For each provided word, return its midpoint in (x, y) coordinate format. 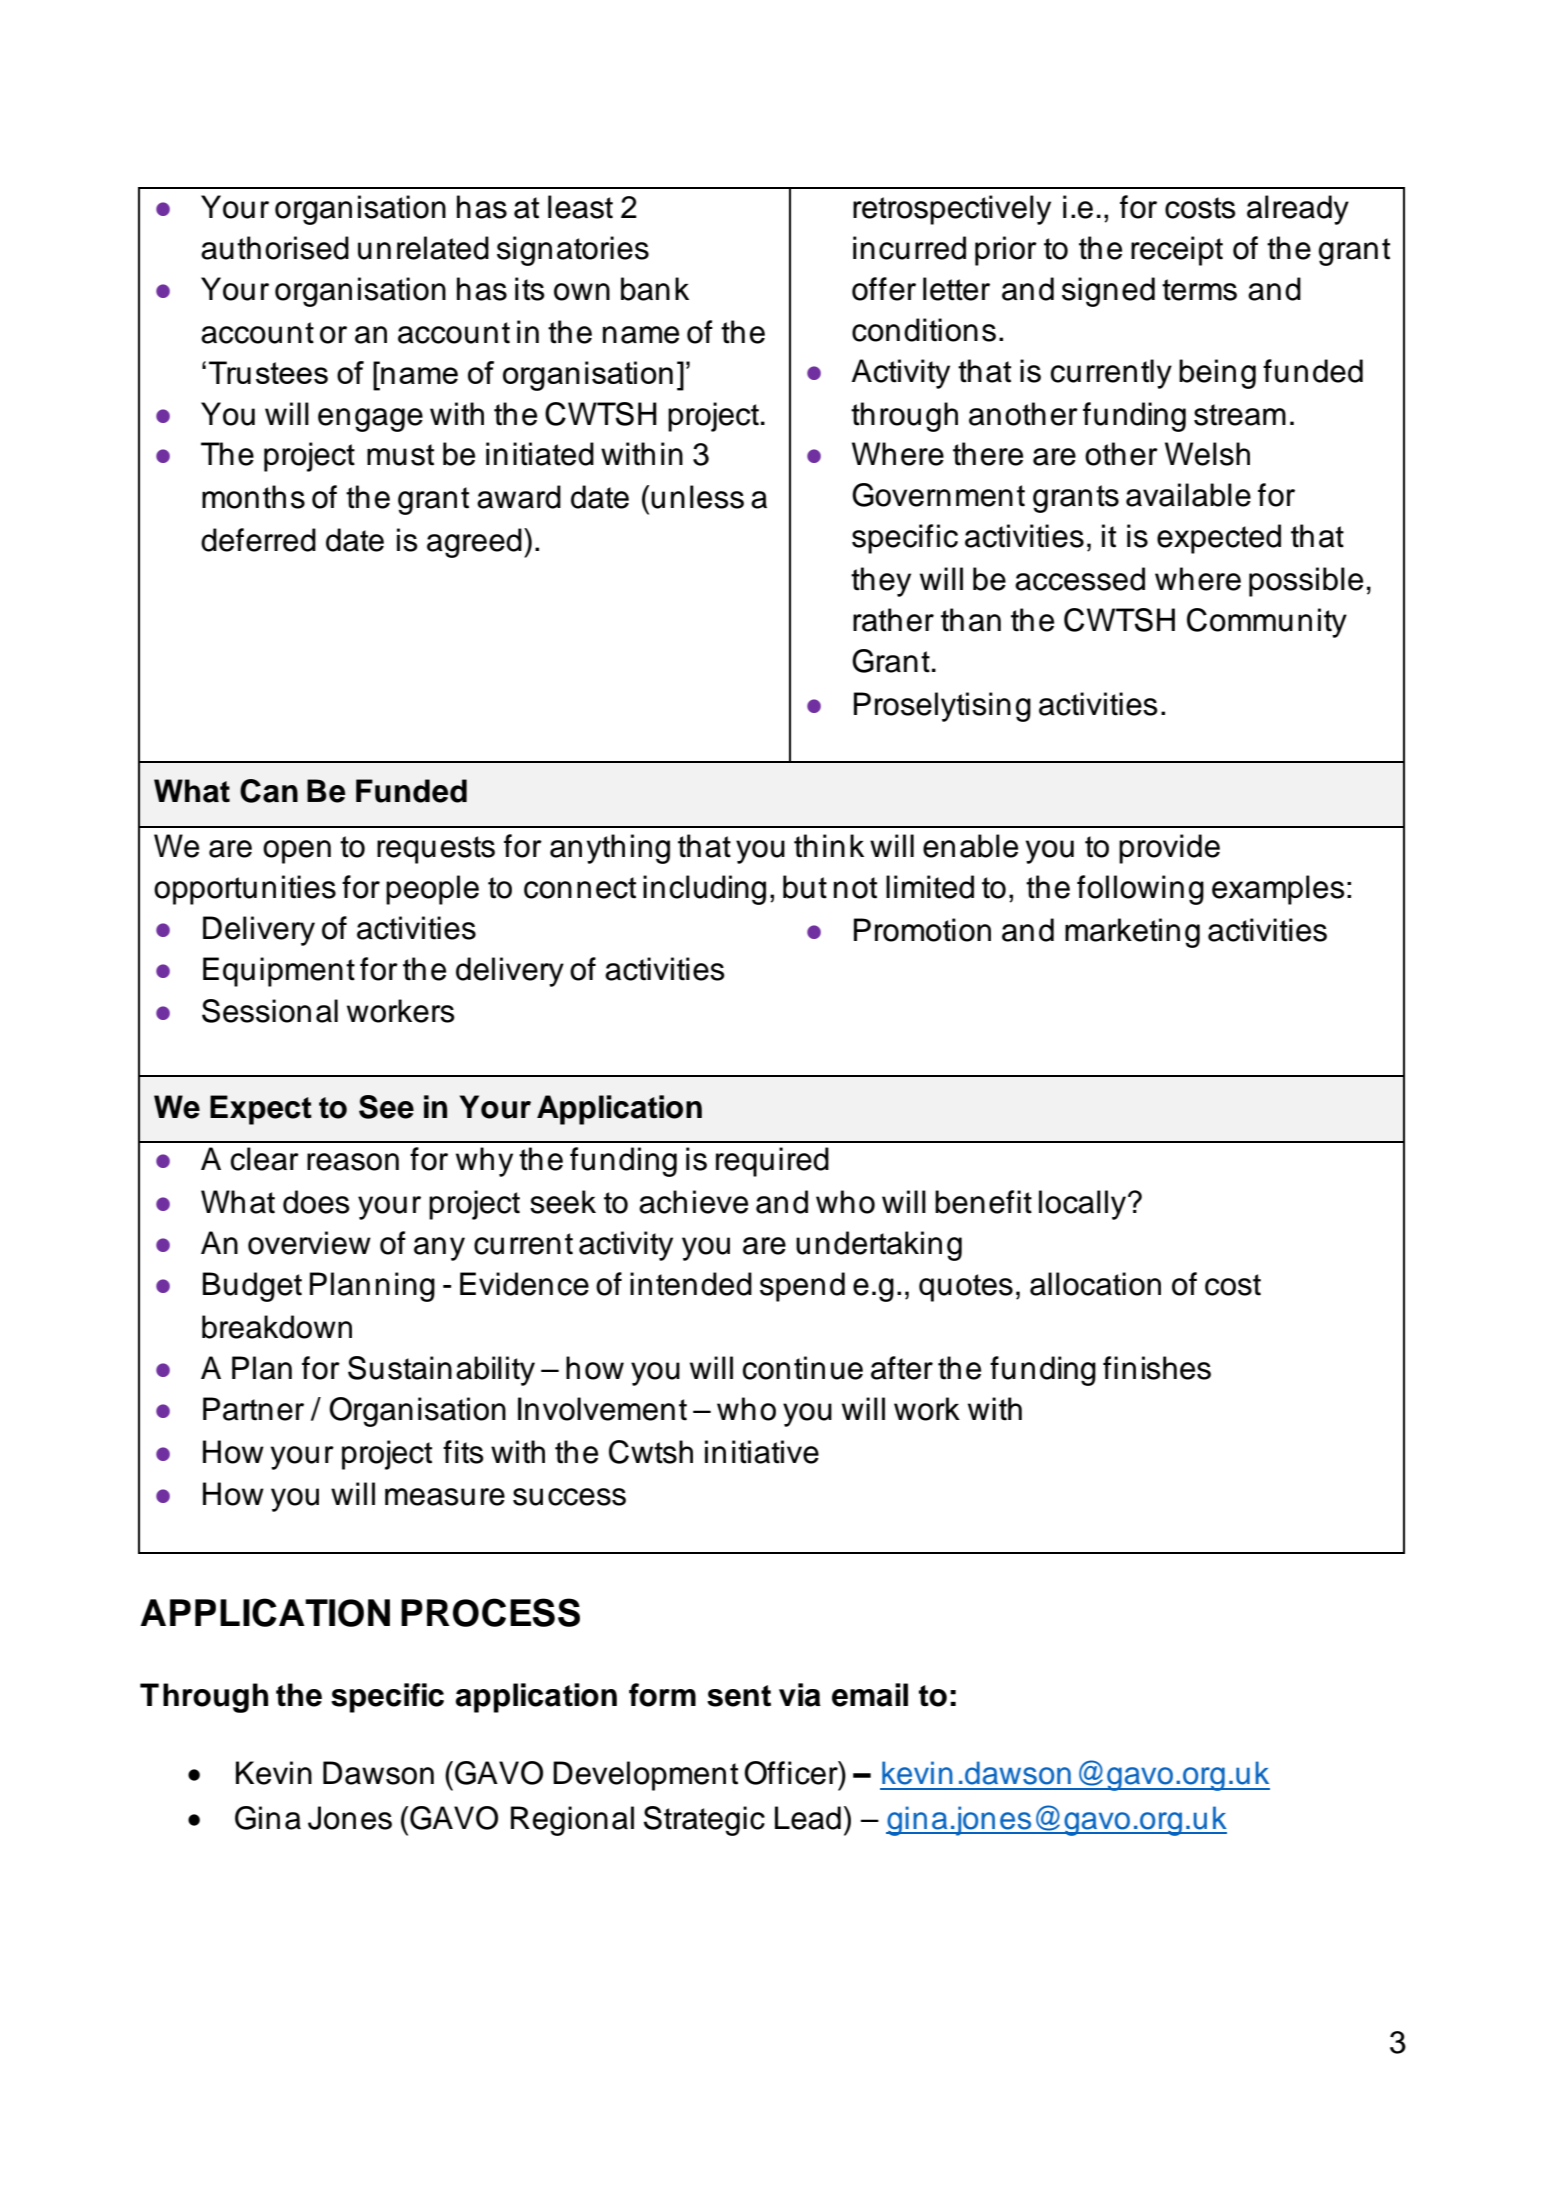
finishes (1157, 1368)
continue (803, 1368)
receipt (1177, 251)
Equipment (279, 972)
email (870, 1695)
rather (893, 620)
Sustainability (441, 1371)
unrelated (423, 248)
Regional (572, 1821)
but (805, 887)
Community (1267, 623)
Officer (792, 1773)
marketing (1132, 933)
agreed (474, 543)
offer (884, 289)
